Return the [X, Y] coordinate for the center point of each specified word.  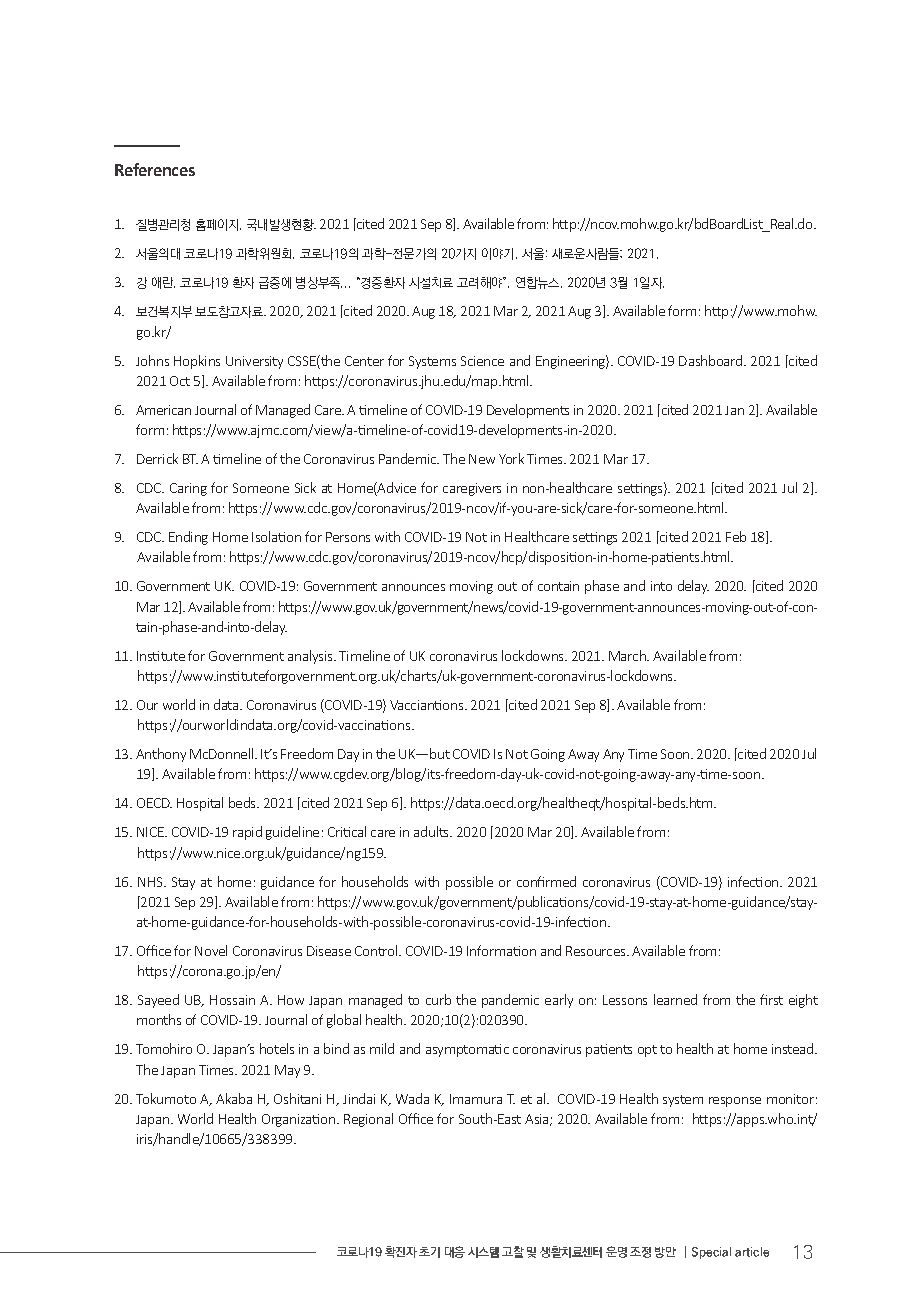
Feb [736, 536]
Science [482, 361]
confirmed [546, 881]
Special [711, 1253]
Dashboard [712, 360]
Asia [538, 1120]
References [155, 169]
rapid [247, 833]
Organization [300, 1120]
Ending [188, 538]
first [771, 999]
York [511, 458]
